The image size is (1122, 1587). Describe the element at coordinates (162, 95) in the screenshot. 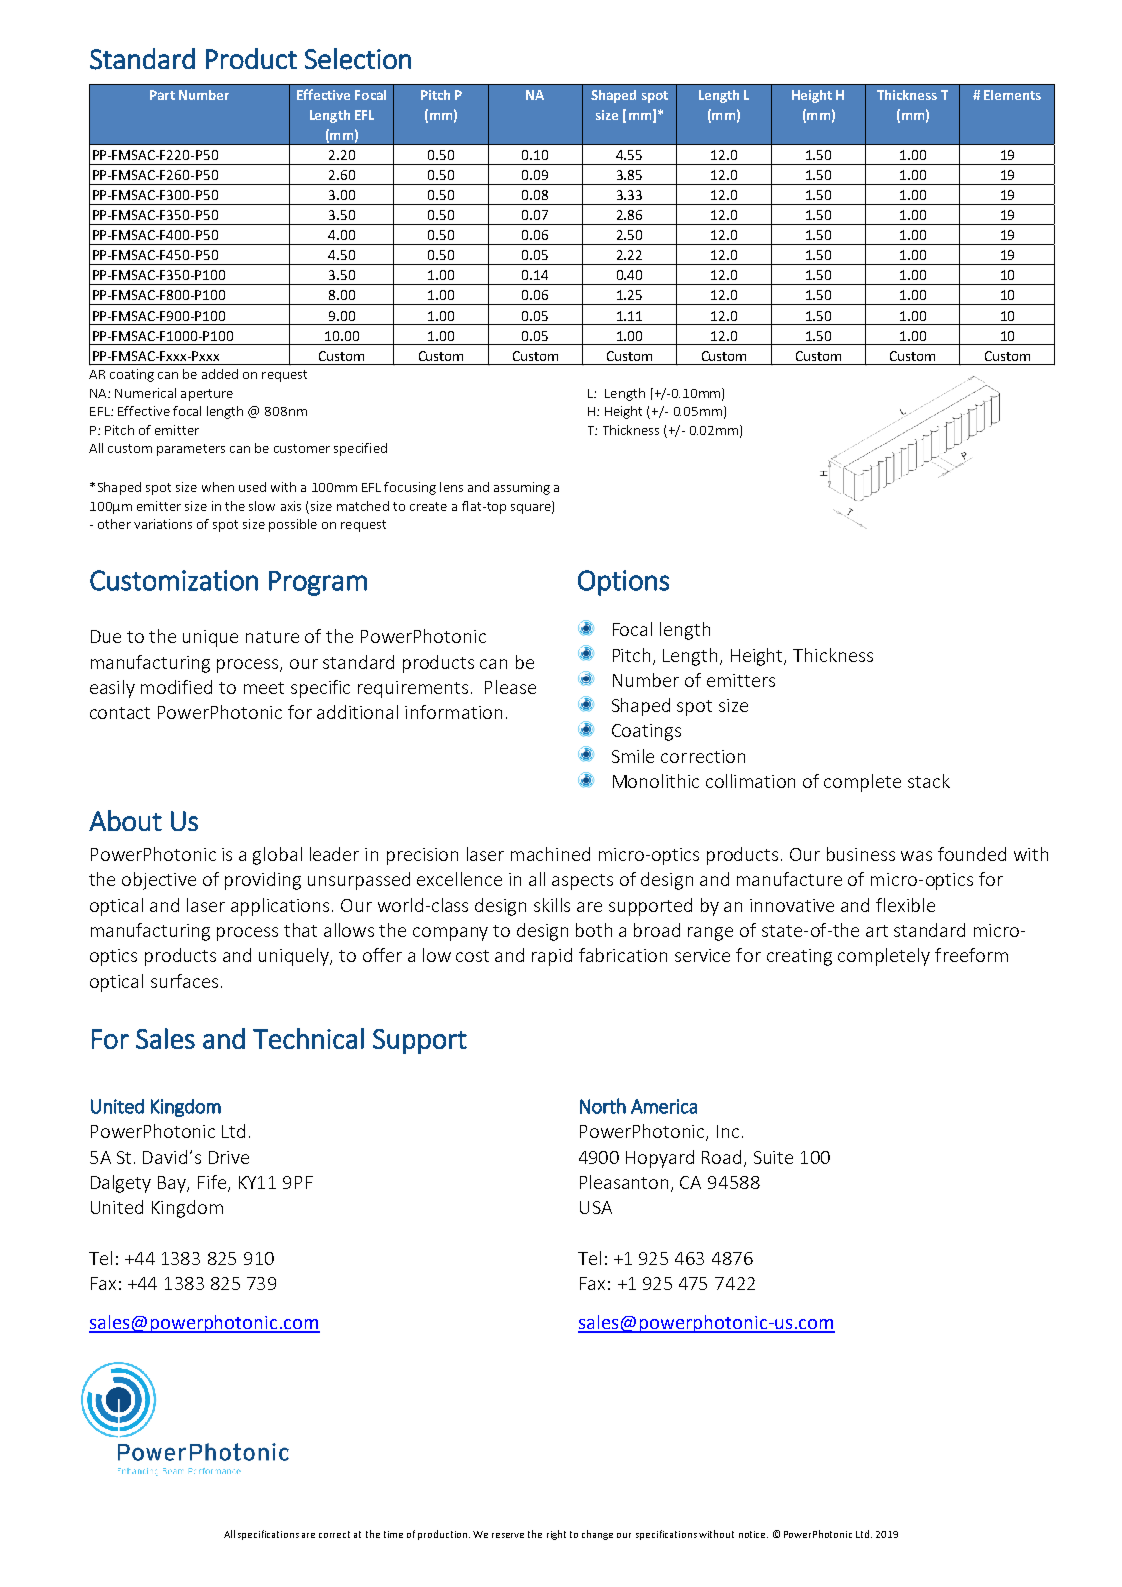

I see `Part` at that location.
